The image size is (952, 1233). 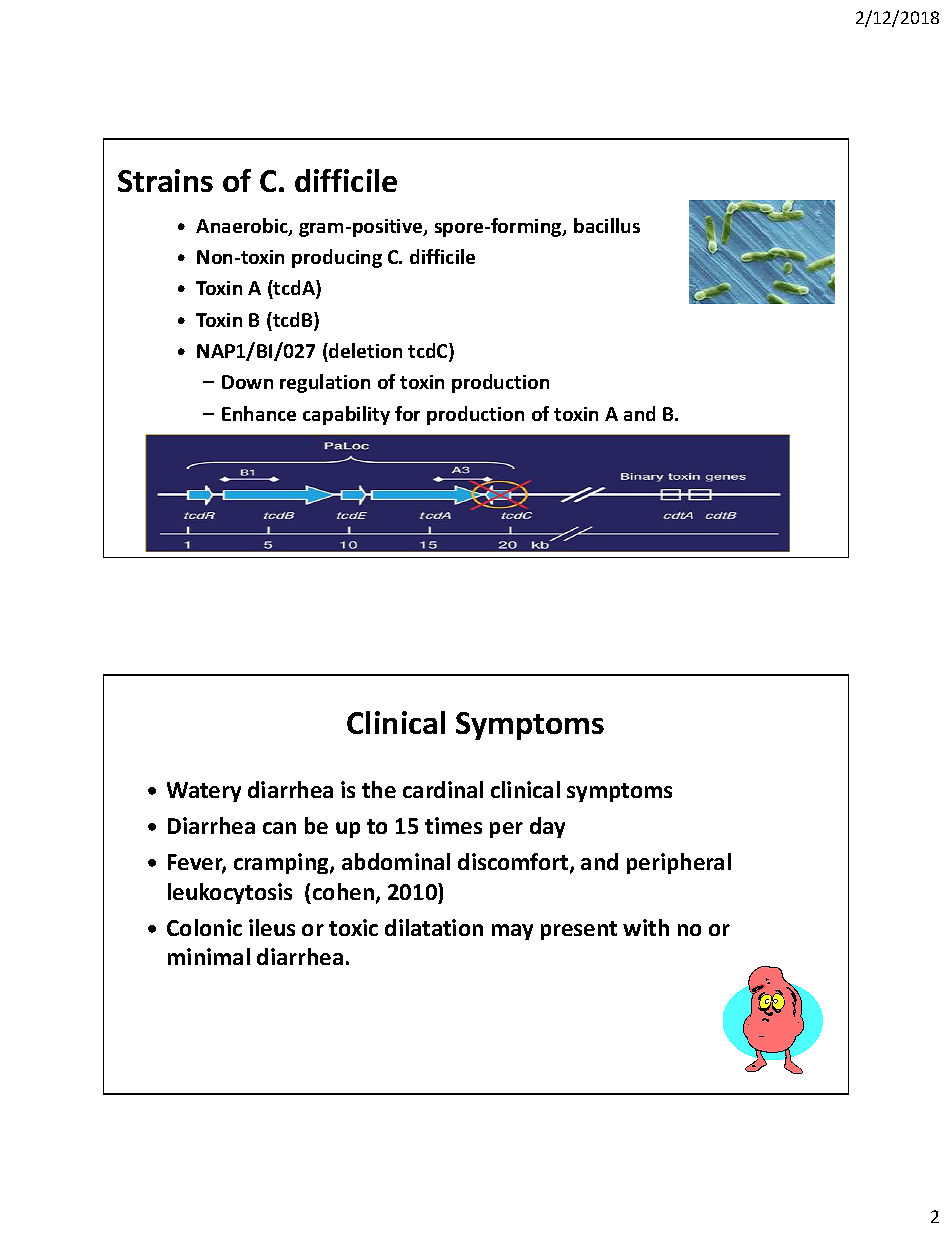 What do you see at coordinates (547, 827) in the screenshot?
I see `day` at bounding box center [547, 827].
